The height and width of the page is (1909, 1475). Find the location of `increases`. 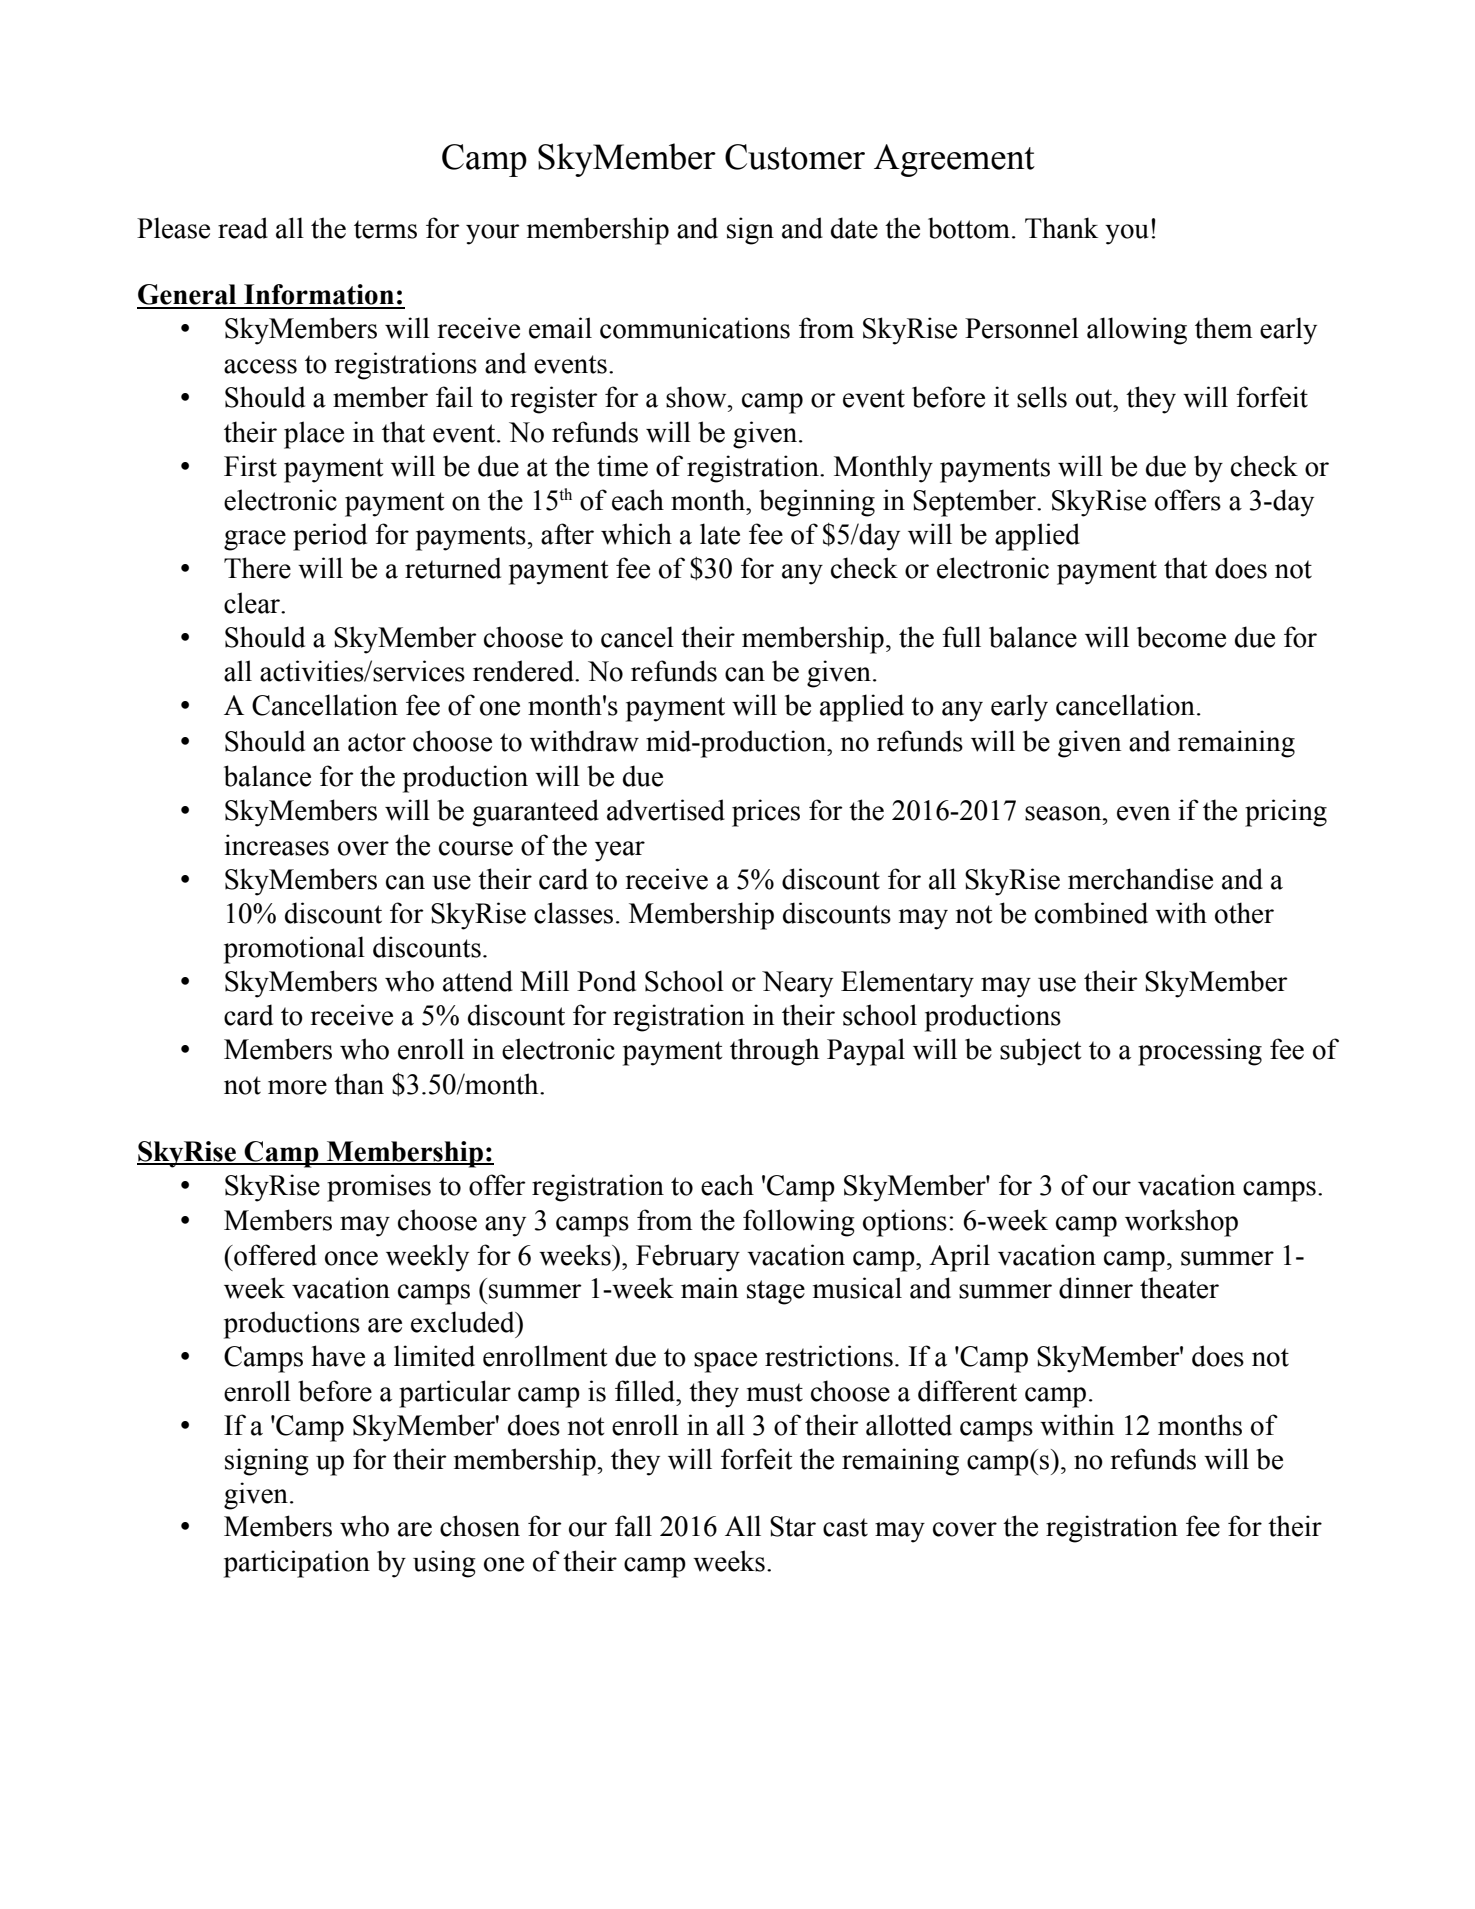

increases is located at coordinates (277, 845).
